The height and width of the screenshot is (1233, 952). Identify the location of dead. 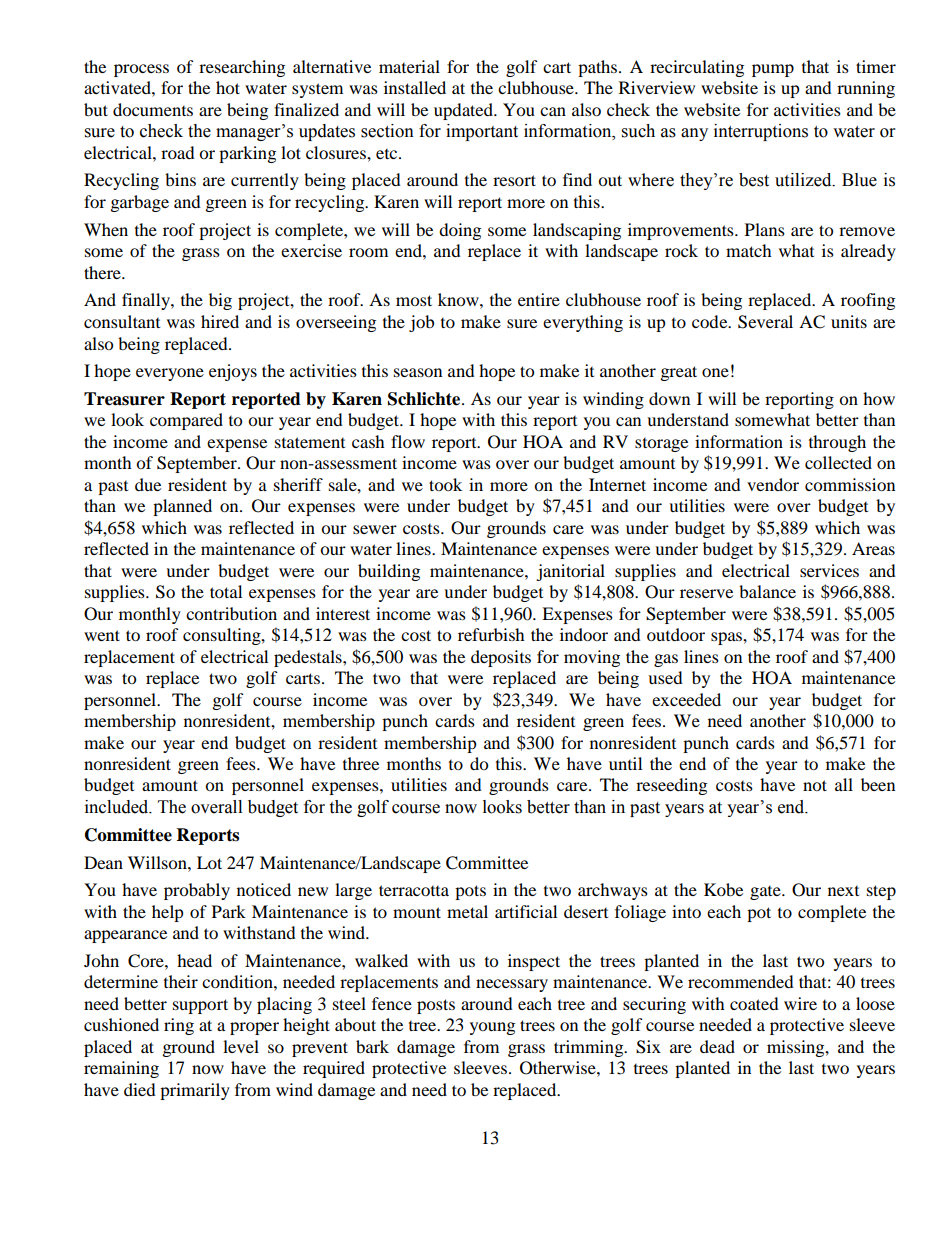
(717, 1046).
